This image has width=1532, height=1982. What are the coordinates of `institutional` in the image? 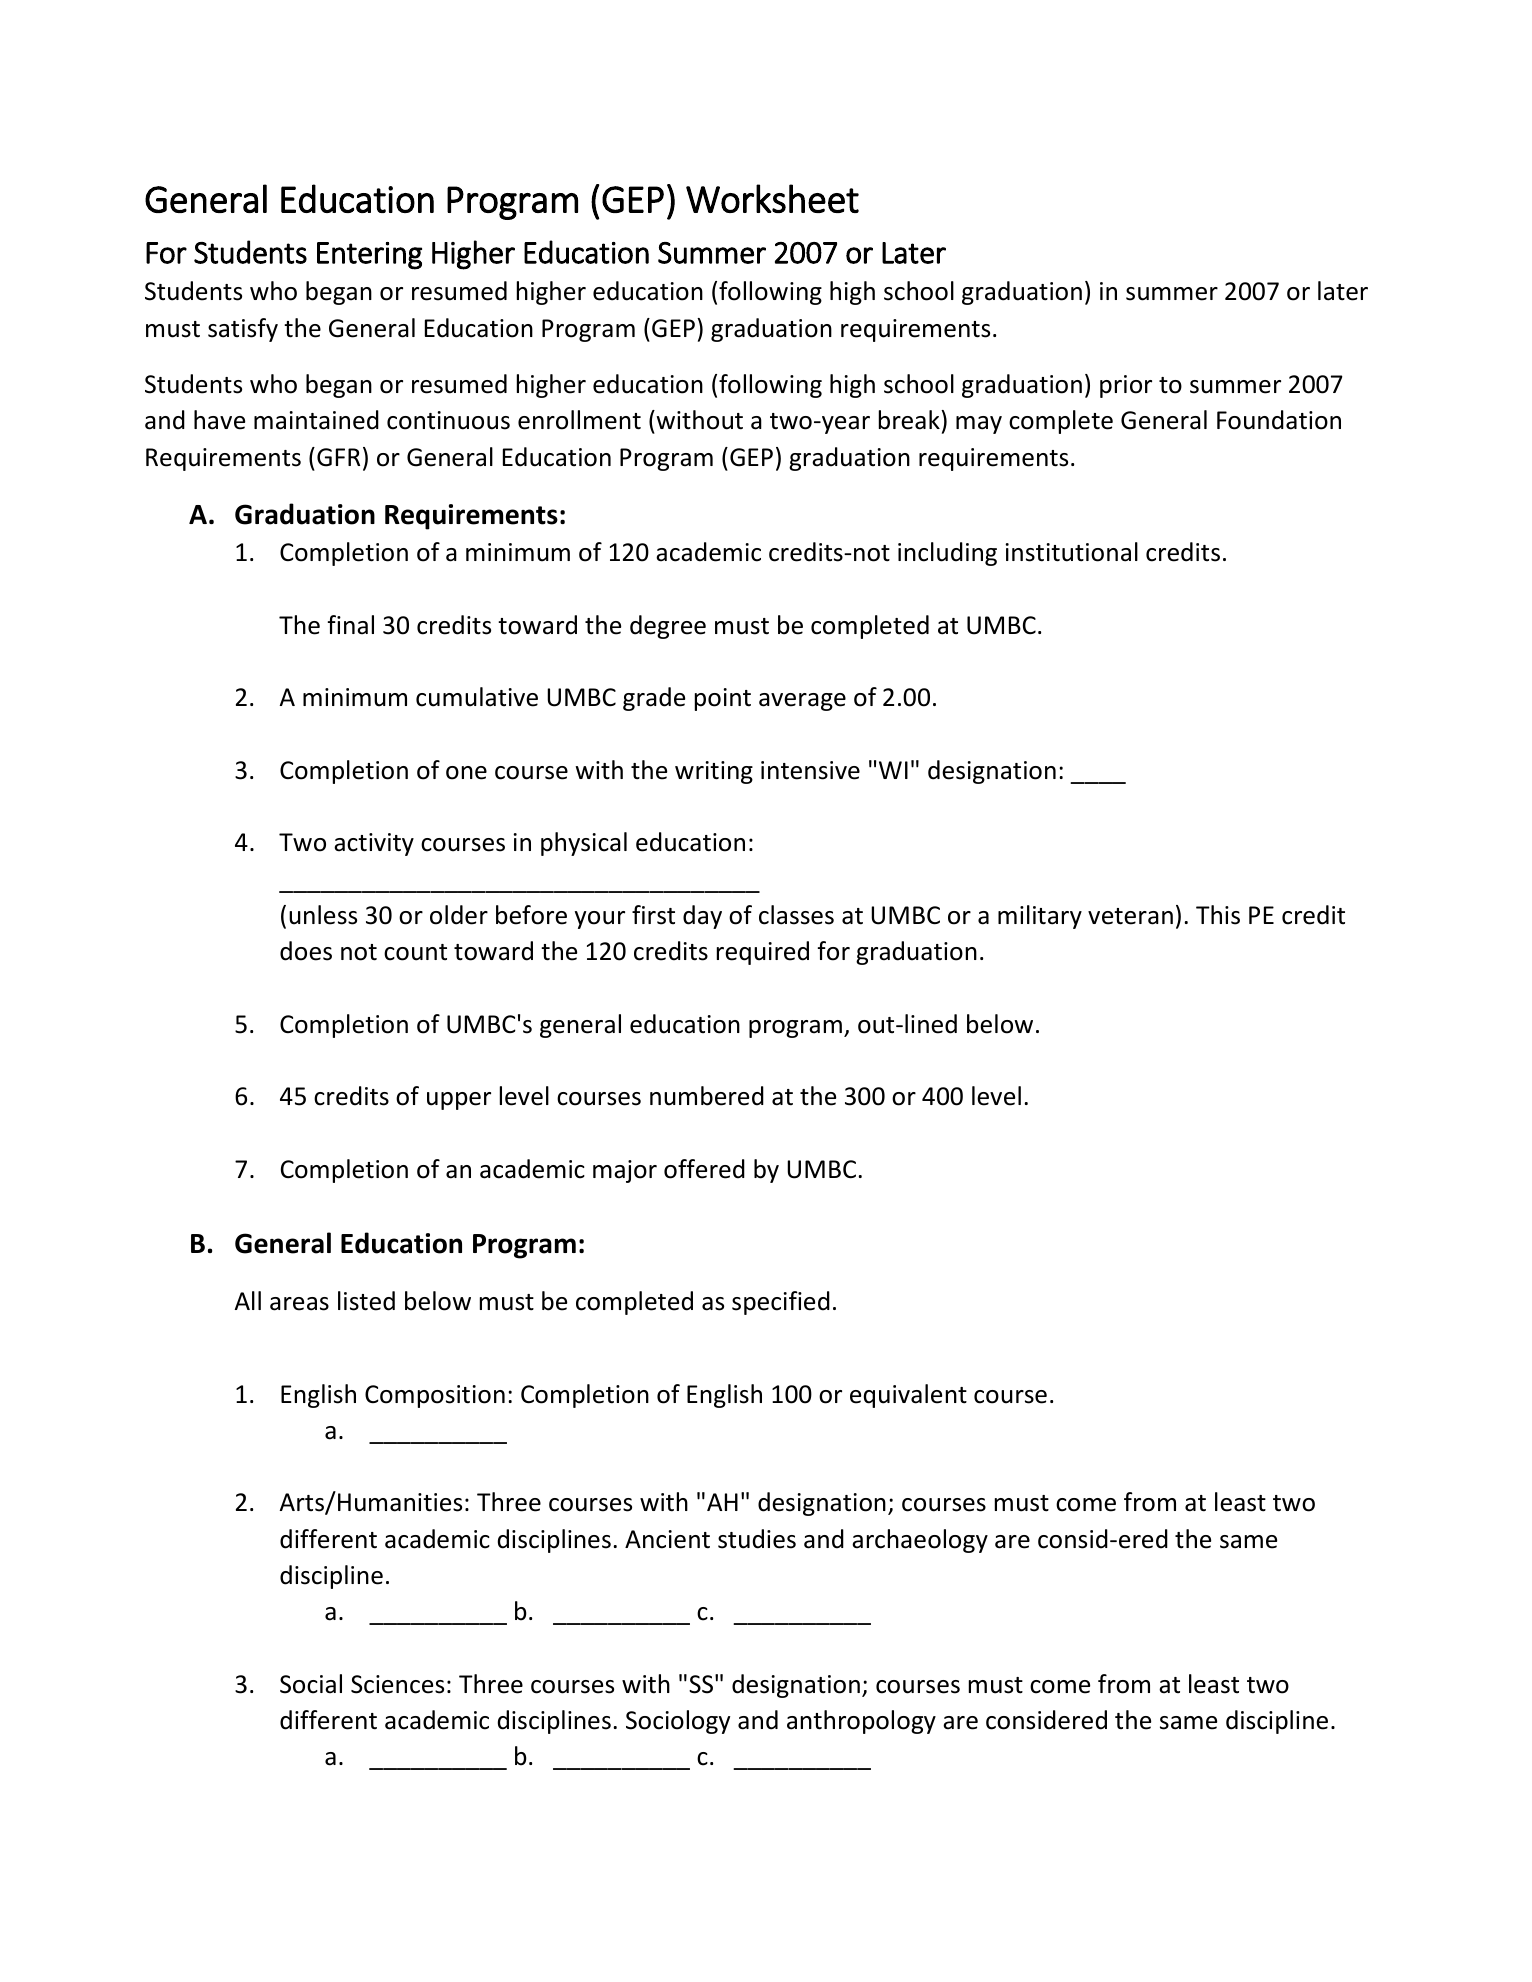 It's located at (1072, 552).
